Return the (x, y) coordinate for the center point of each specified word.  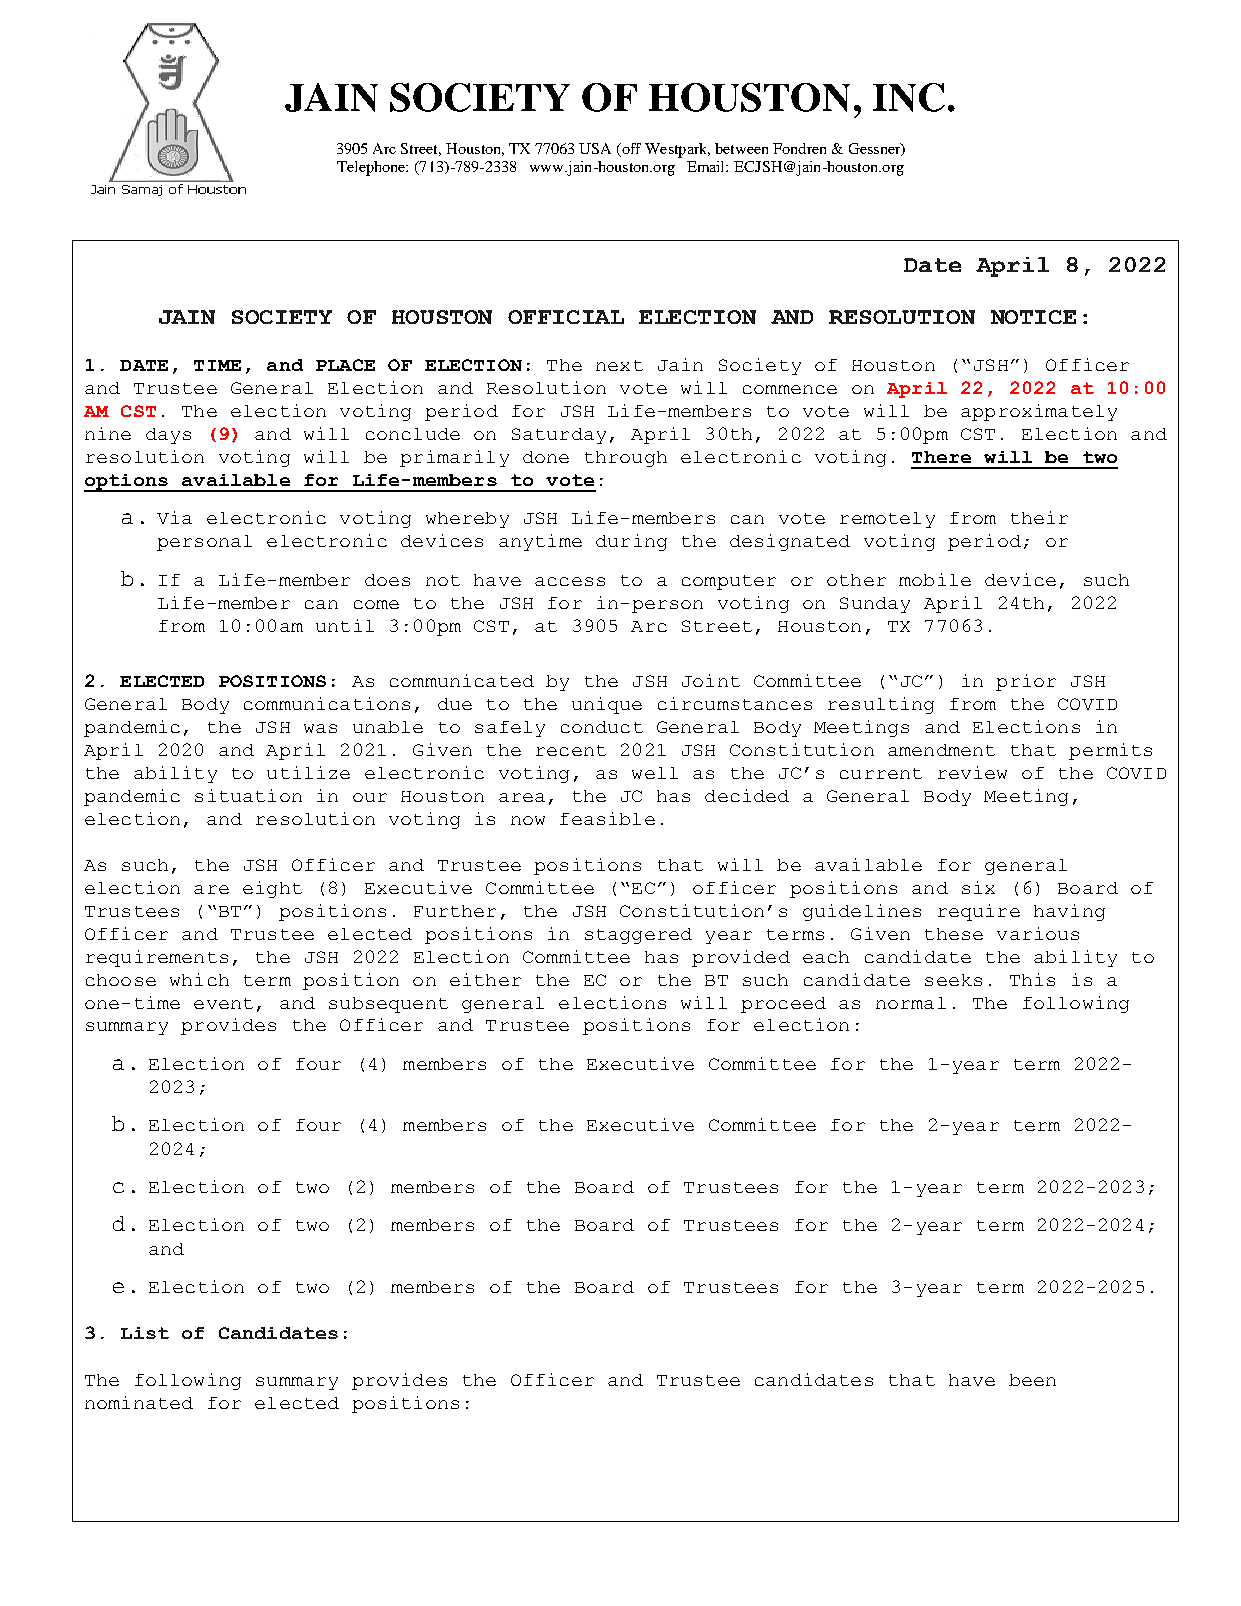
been (1032, 1380)
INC (909, 97)
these (954, 934)
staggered (638, 936)
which (199, 979)
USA (595, 148)
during (631, 542)
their (1039, 517)
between (741, 148)
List (145, 1333)
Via (174, 517)
